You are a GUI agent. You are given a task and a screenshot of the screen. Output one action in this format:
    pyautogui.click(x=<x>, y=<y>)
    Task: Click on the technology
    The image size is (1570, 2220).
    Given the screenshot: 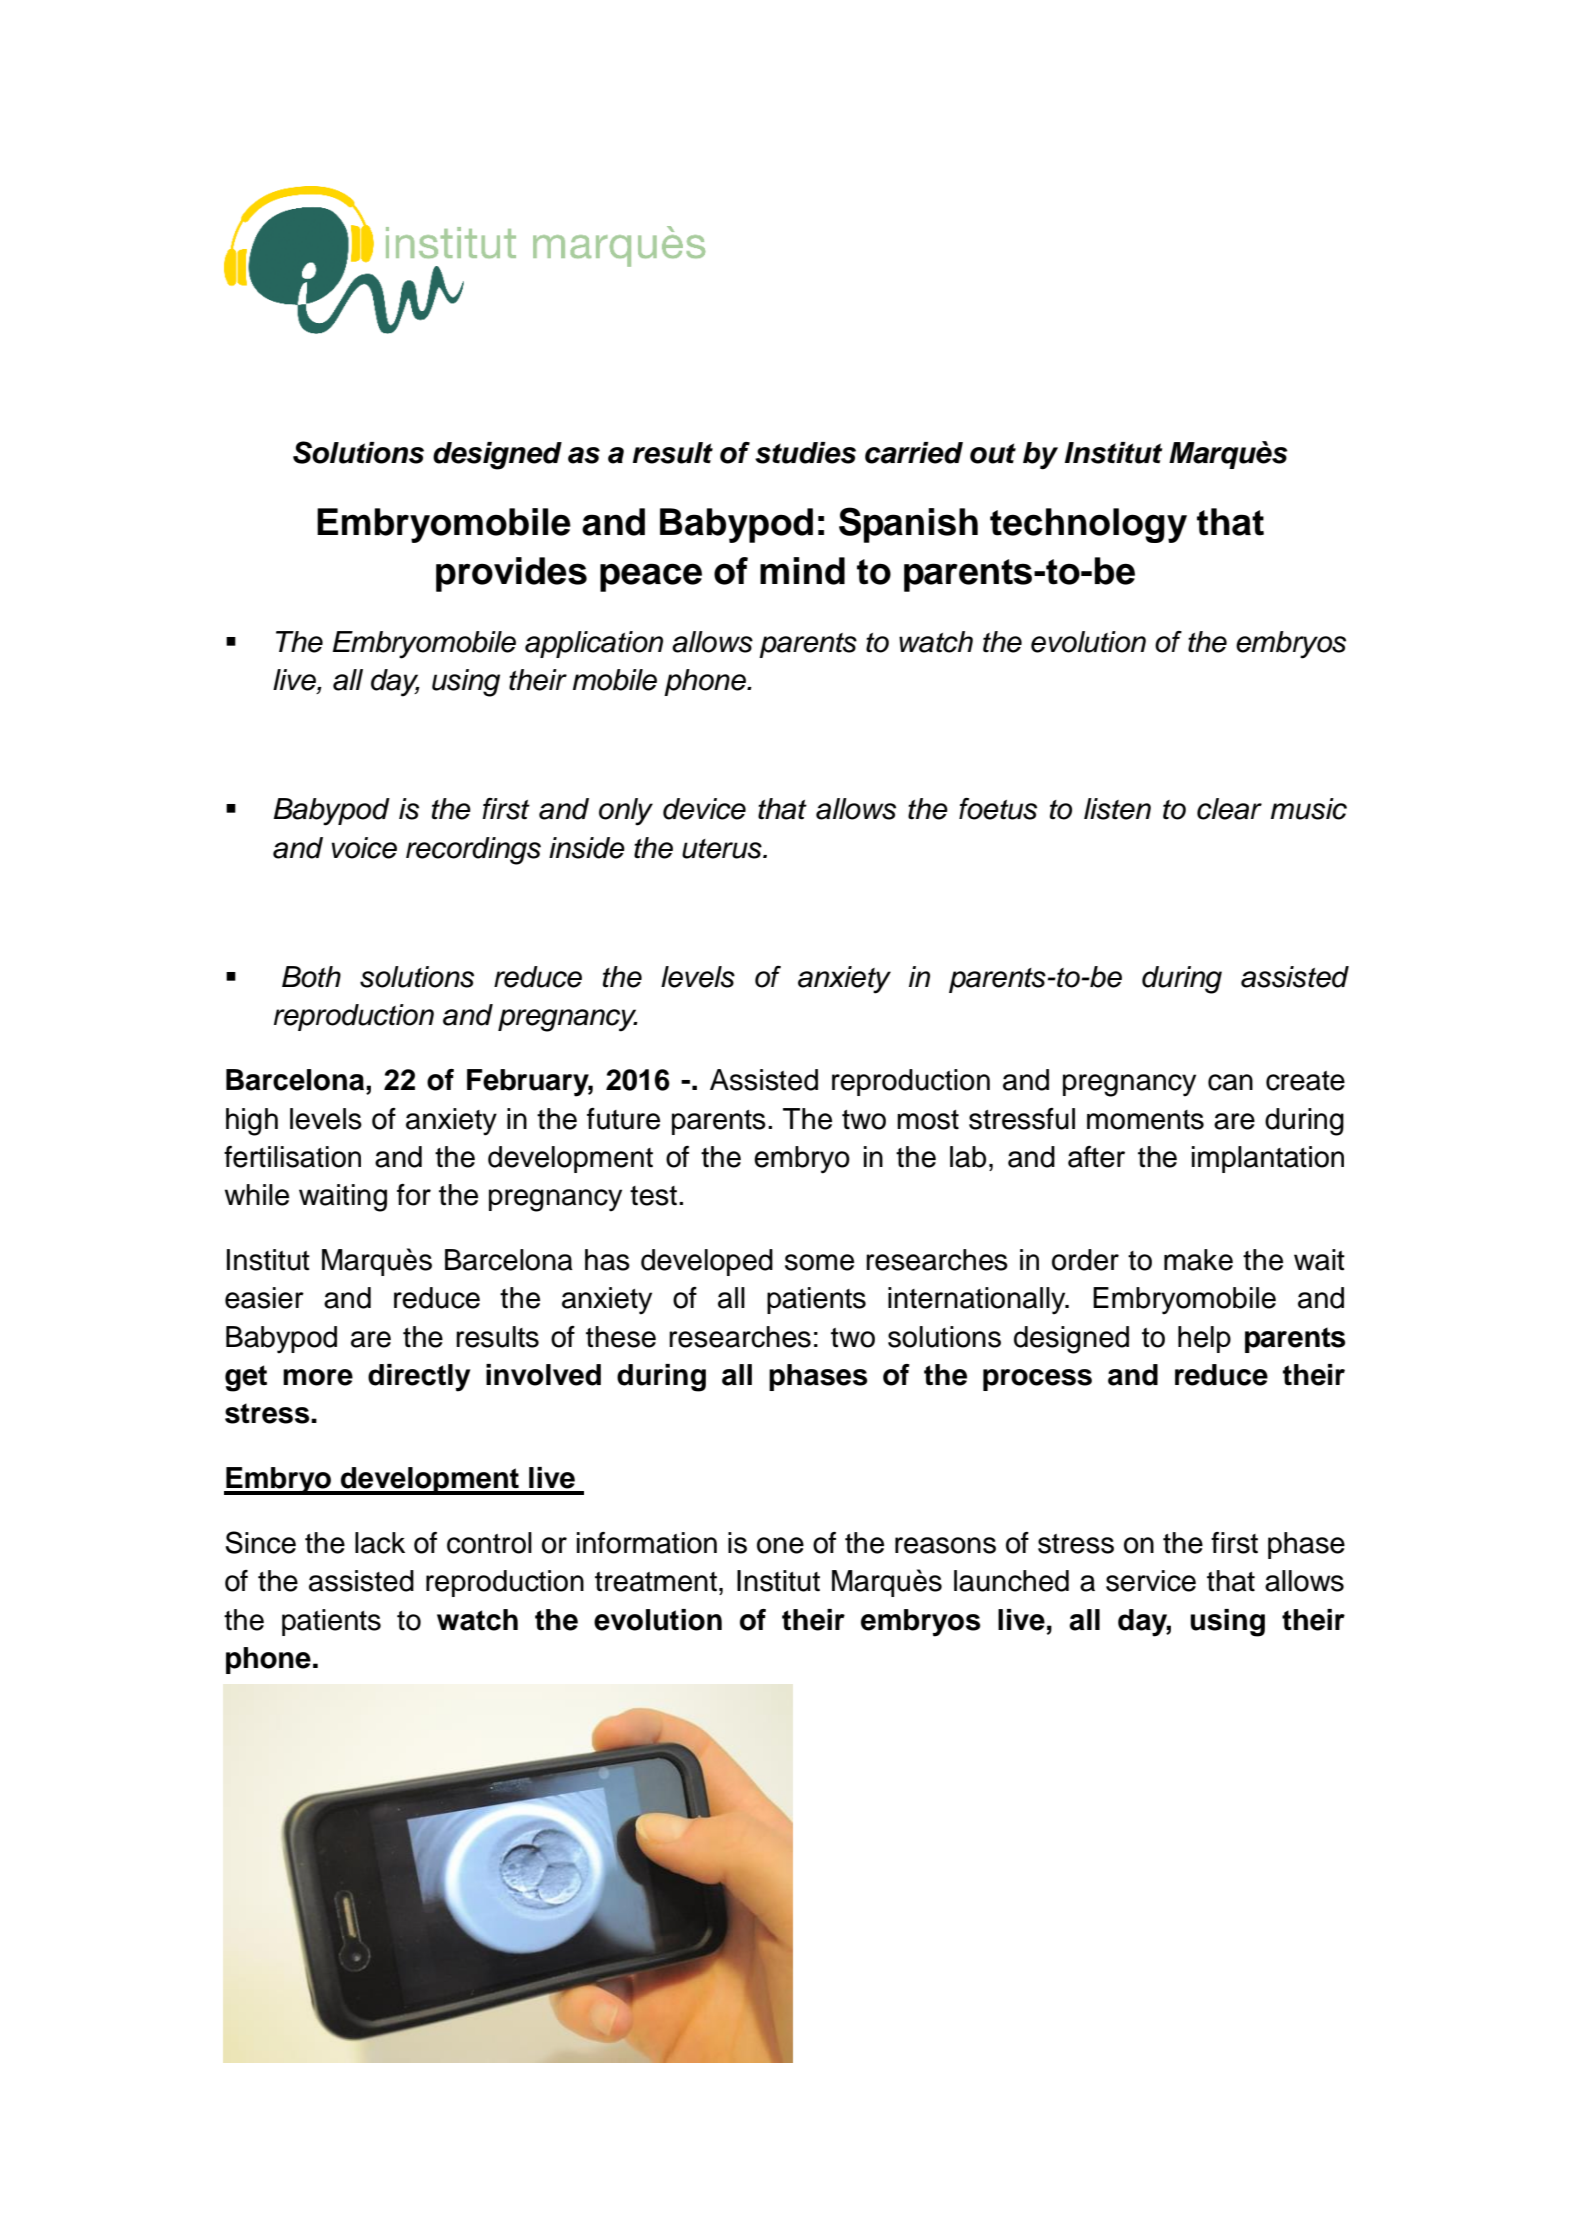 What is the action you would take?
    pyautogui.click(x=1088, y=525)
